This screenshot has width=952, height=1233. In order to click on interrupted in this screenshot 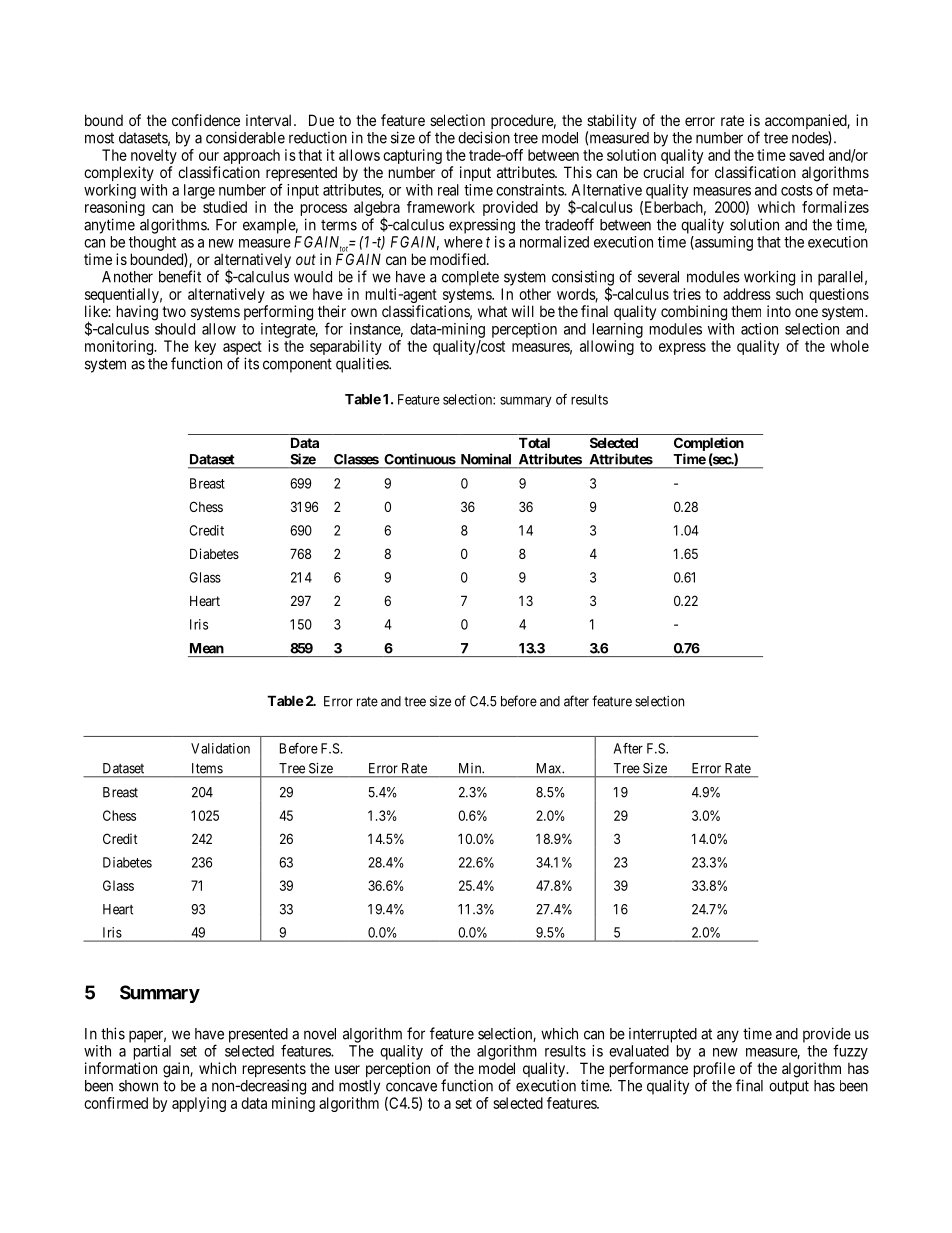, I will do `click(663, 1035)`.
